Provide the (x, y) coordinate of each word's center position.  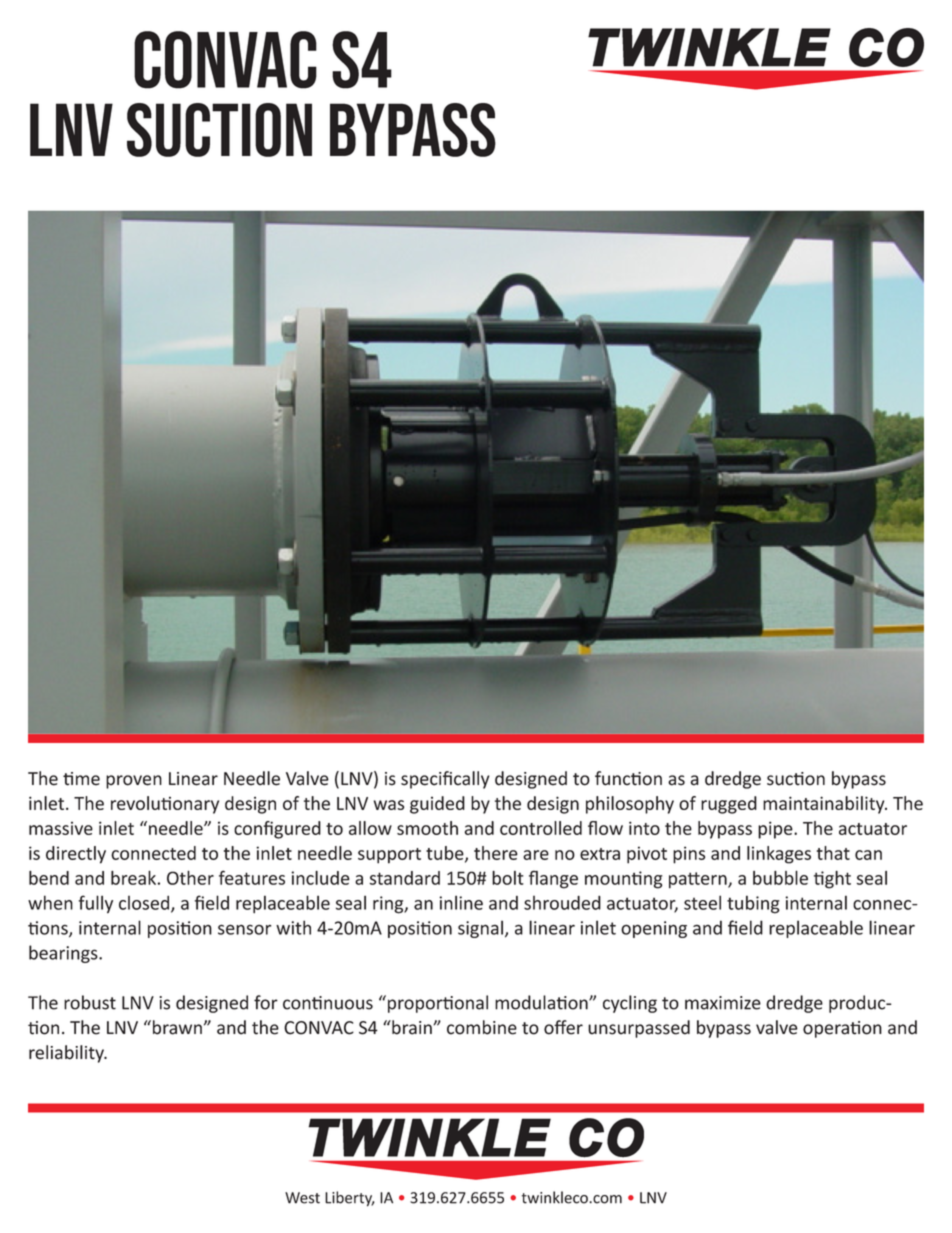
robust (90, 1002)
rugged (729, 805)
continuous (328, 1003)
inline (461, 902)
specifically (445, 780)
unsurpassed (639, 1029)
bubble (780, 877)
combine (482, 1027)
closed (145, 903)
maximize (723, 1003)
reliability (67, 1054)
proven (134, 782)
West (302, 1198)
